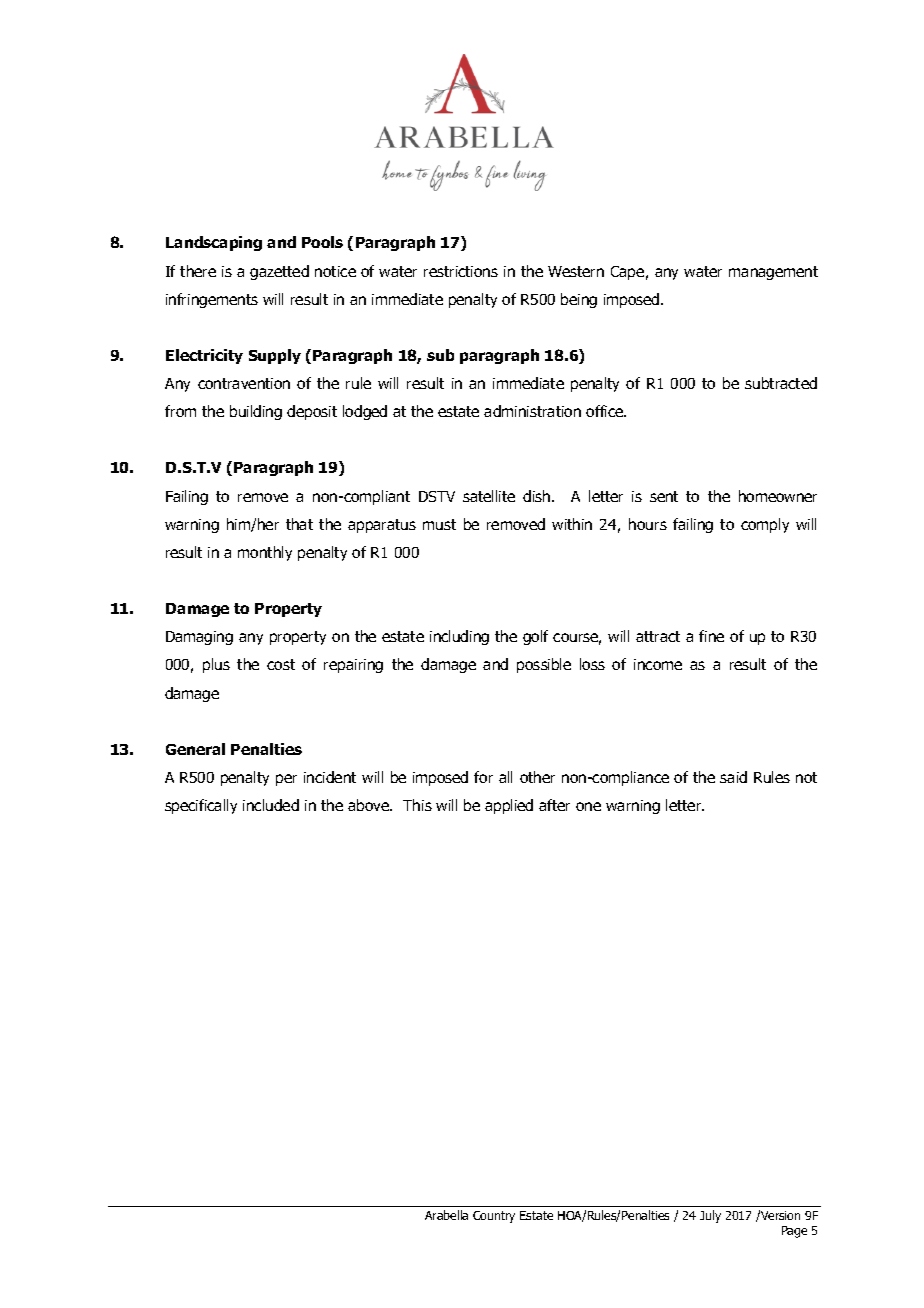 The width and height of the page is (924, 1308). What do you see at coordinates (195, 749) in the page?
I see `General` at bounding box center [195, 749].
